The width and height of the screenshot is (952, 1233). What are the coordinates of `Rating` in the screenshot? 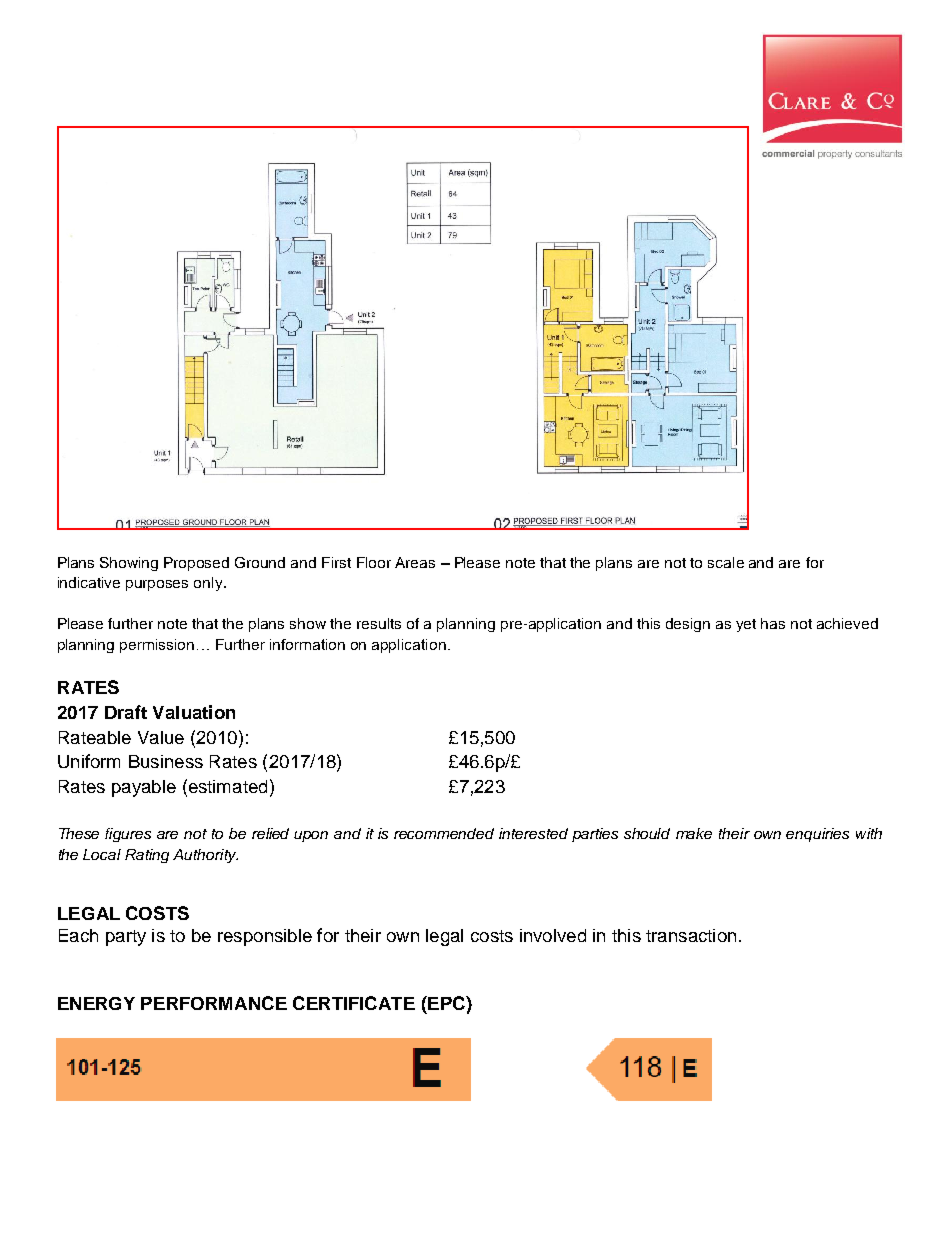 It's located at (147, 856).
